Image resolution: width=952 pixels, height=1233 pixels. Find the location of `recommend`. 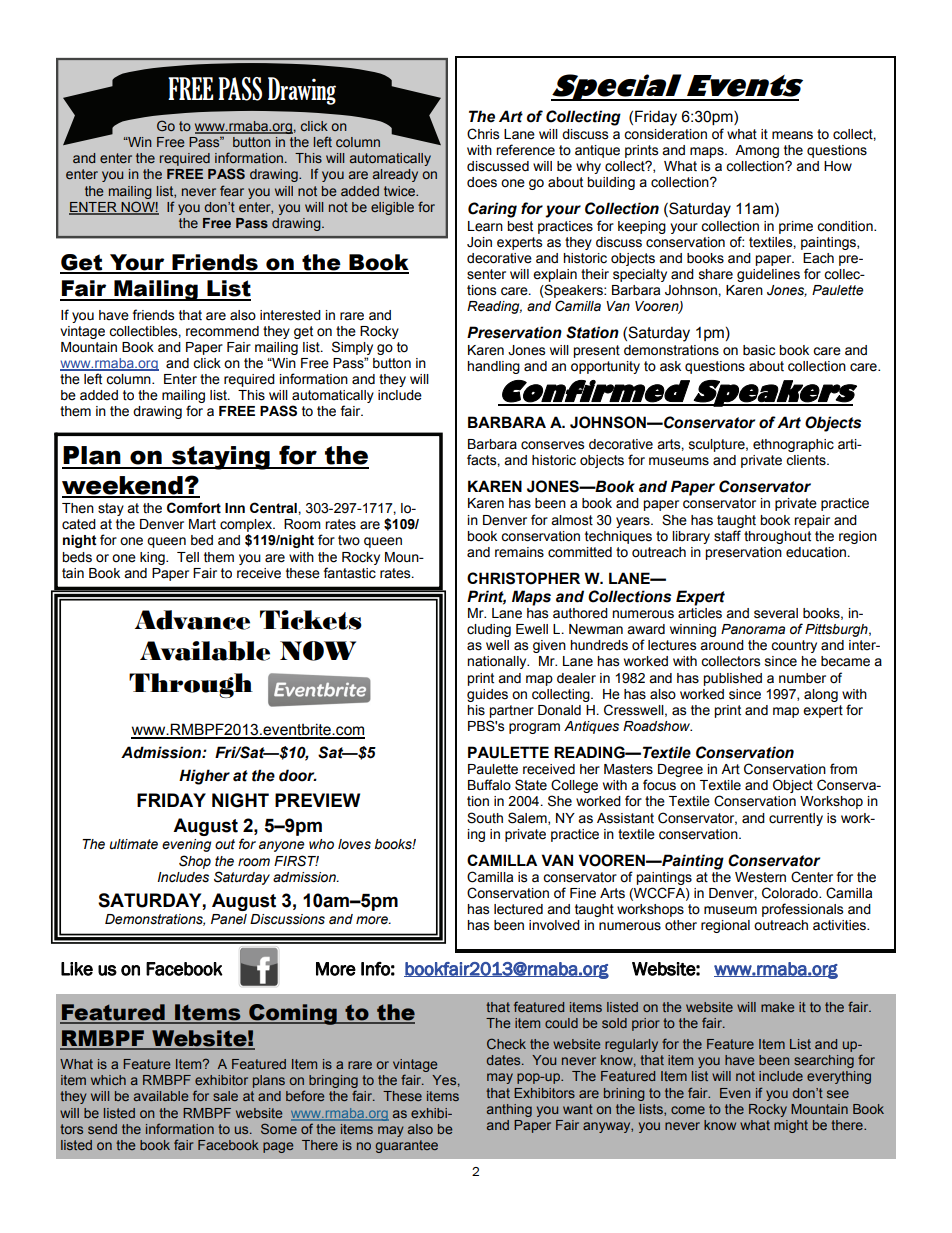

recommend is located at coordinates (222, 331).
